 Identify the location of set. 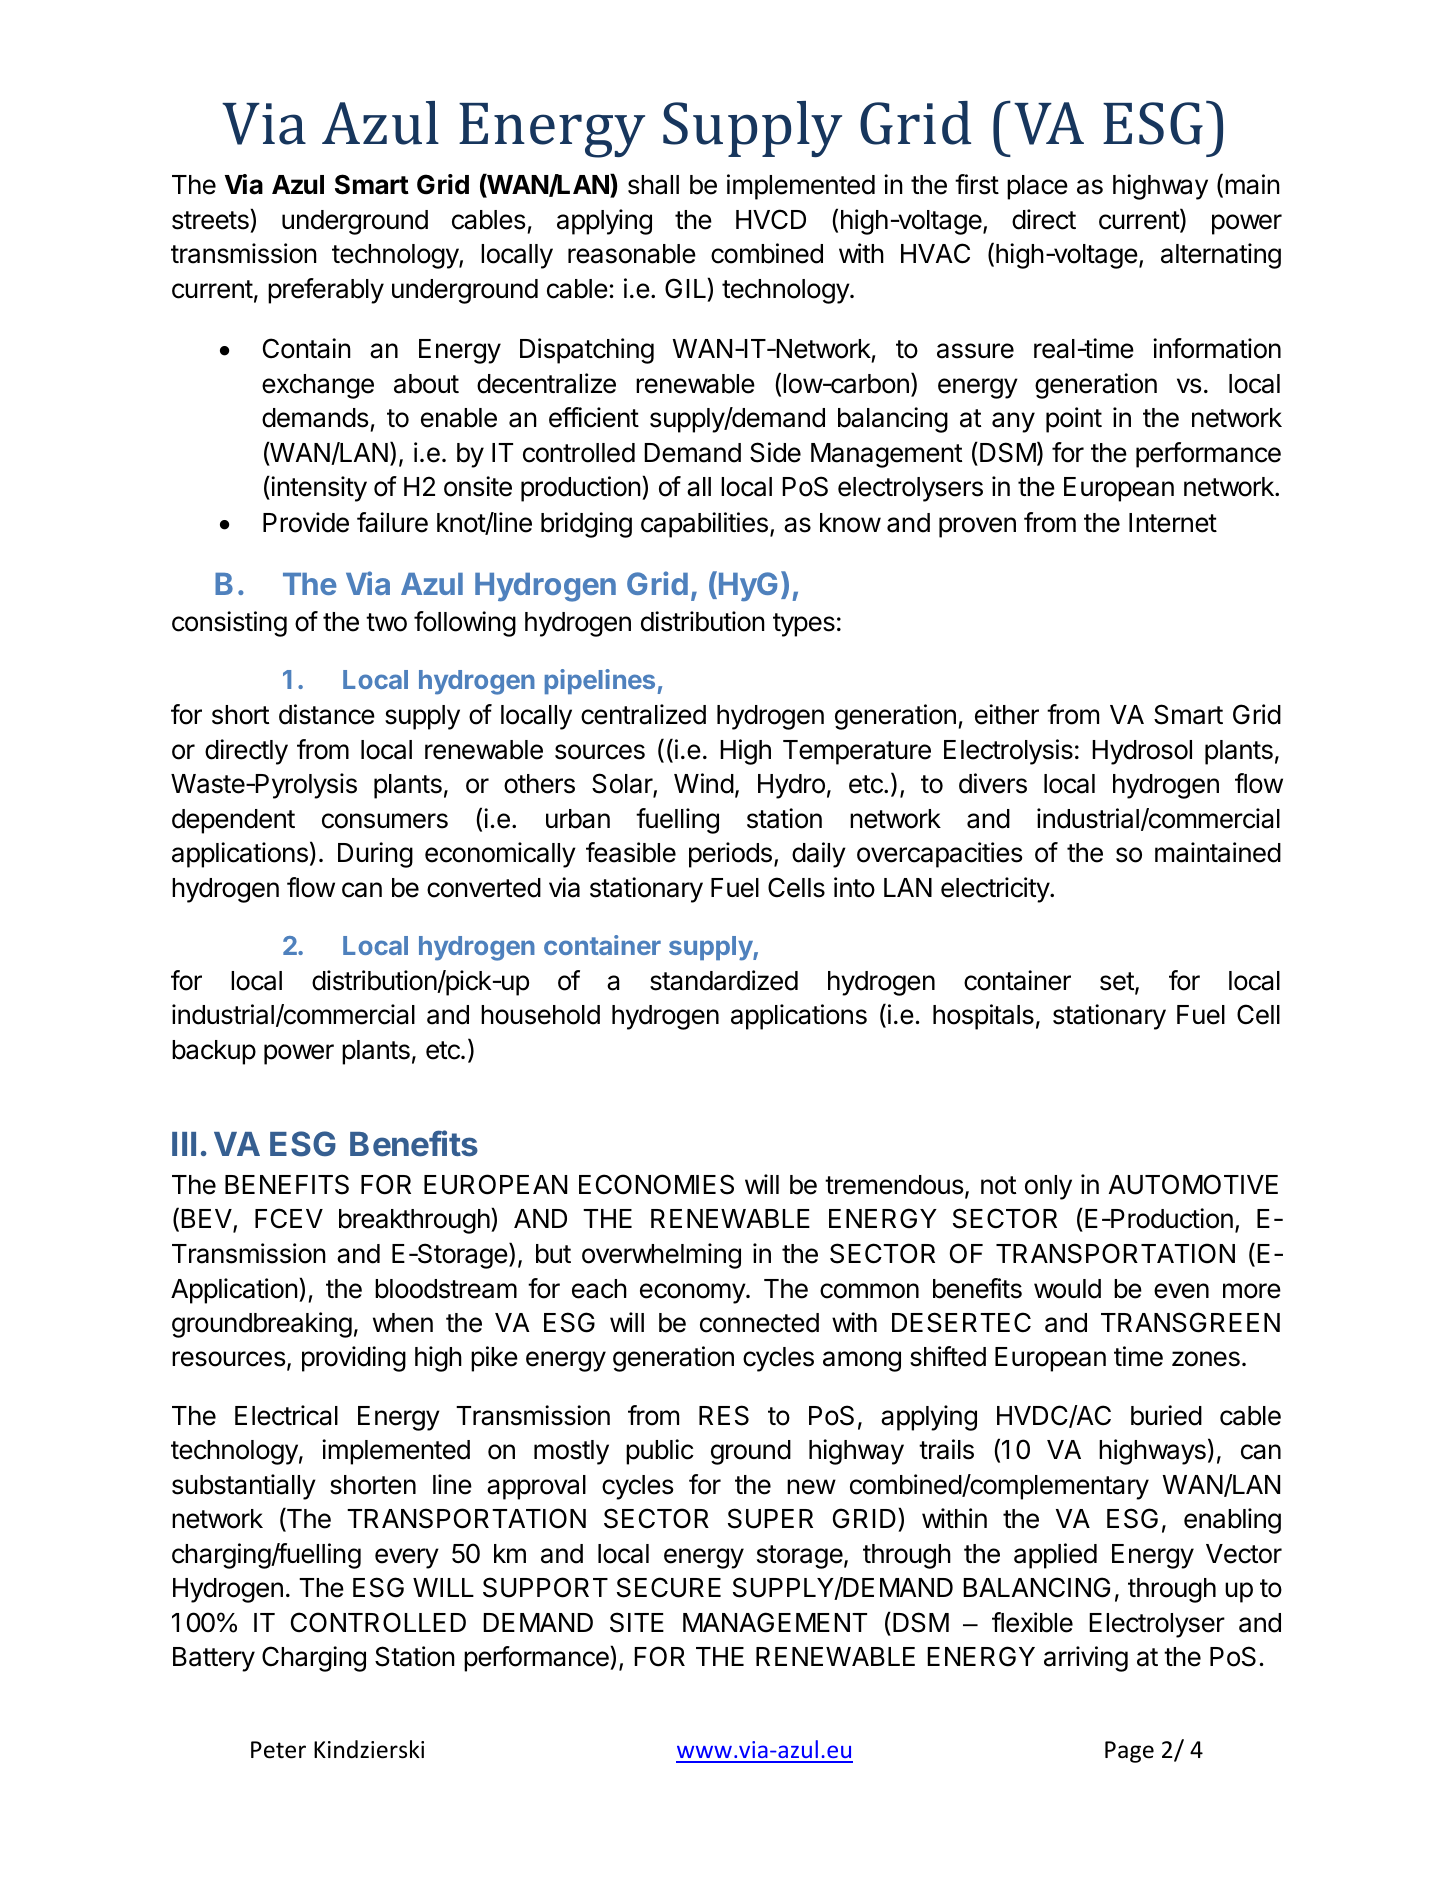
(1118, 982).
